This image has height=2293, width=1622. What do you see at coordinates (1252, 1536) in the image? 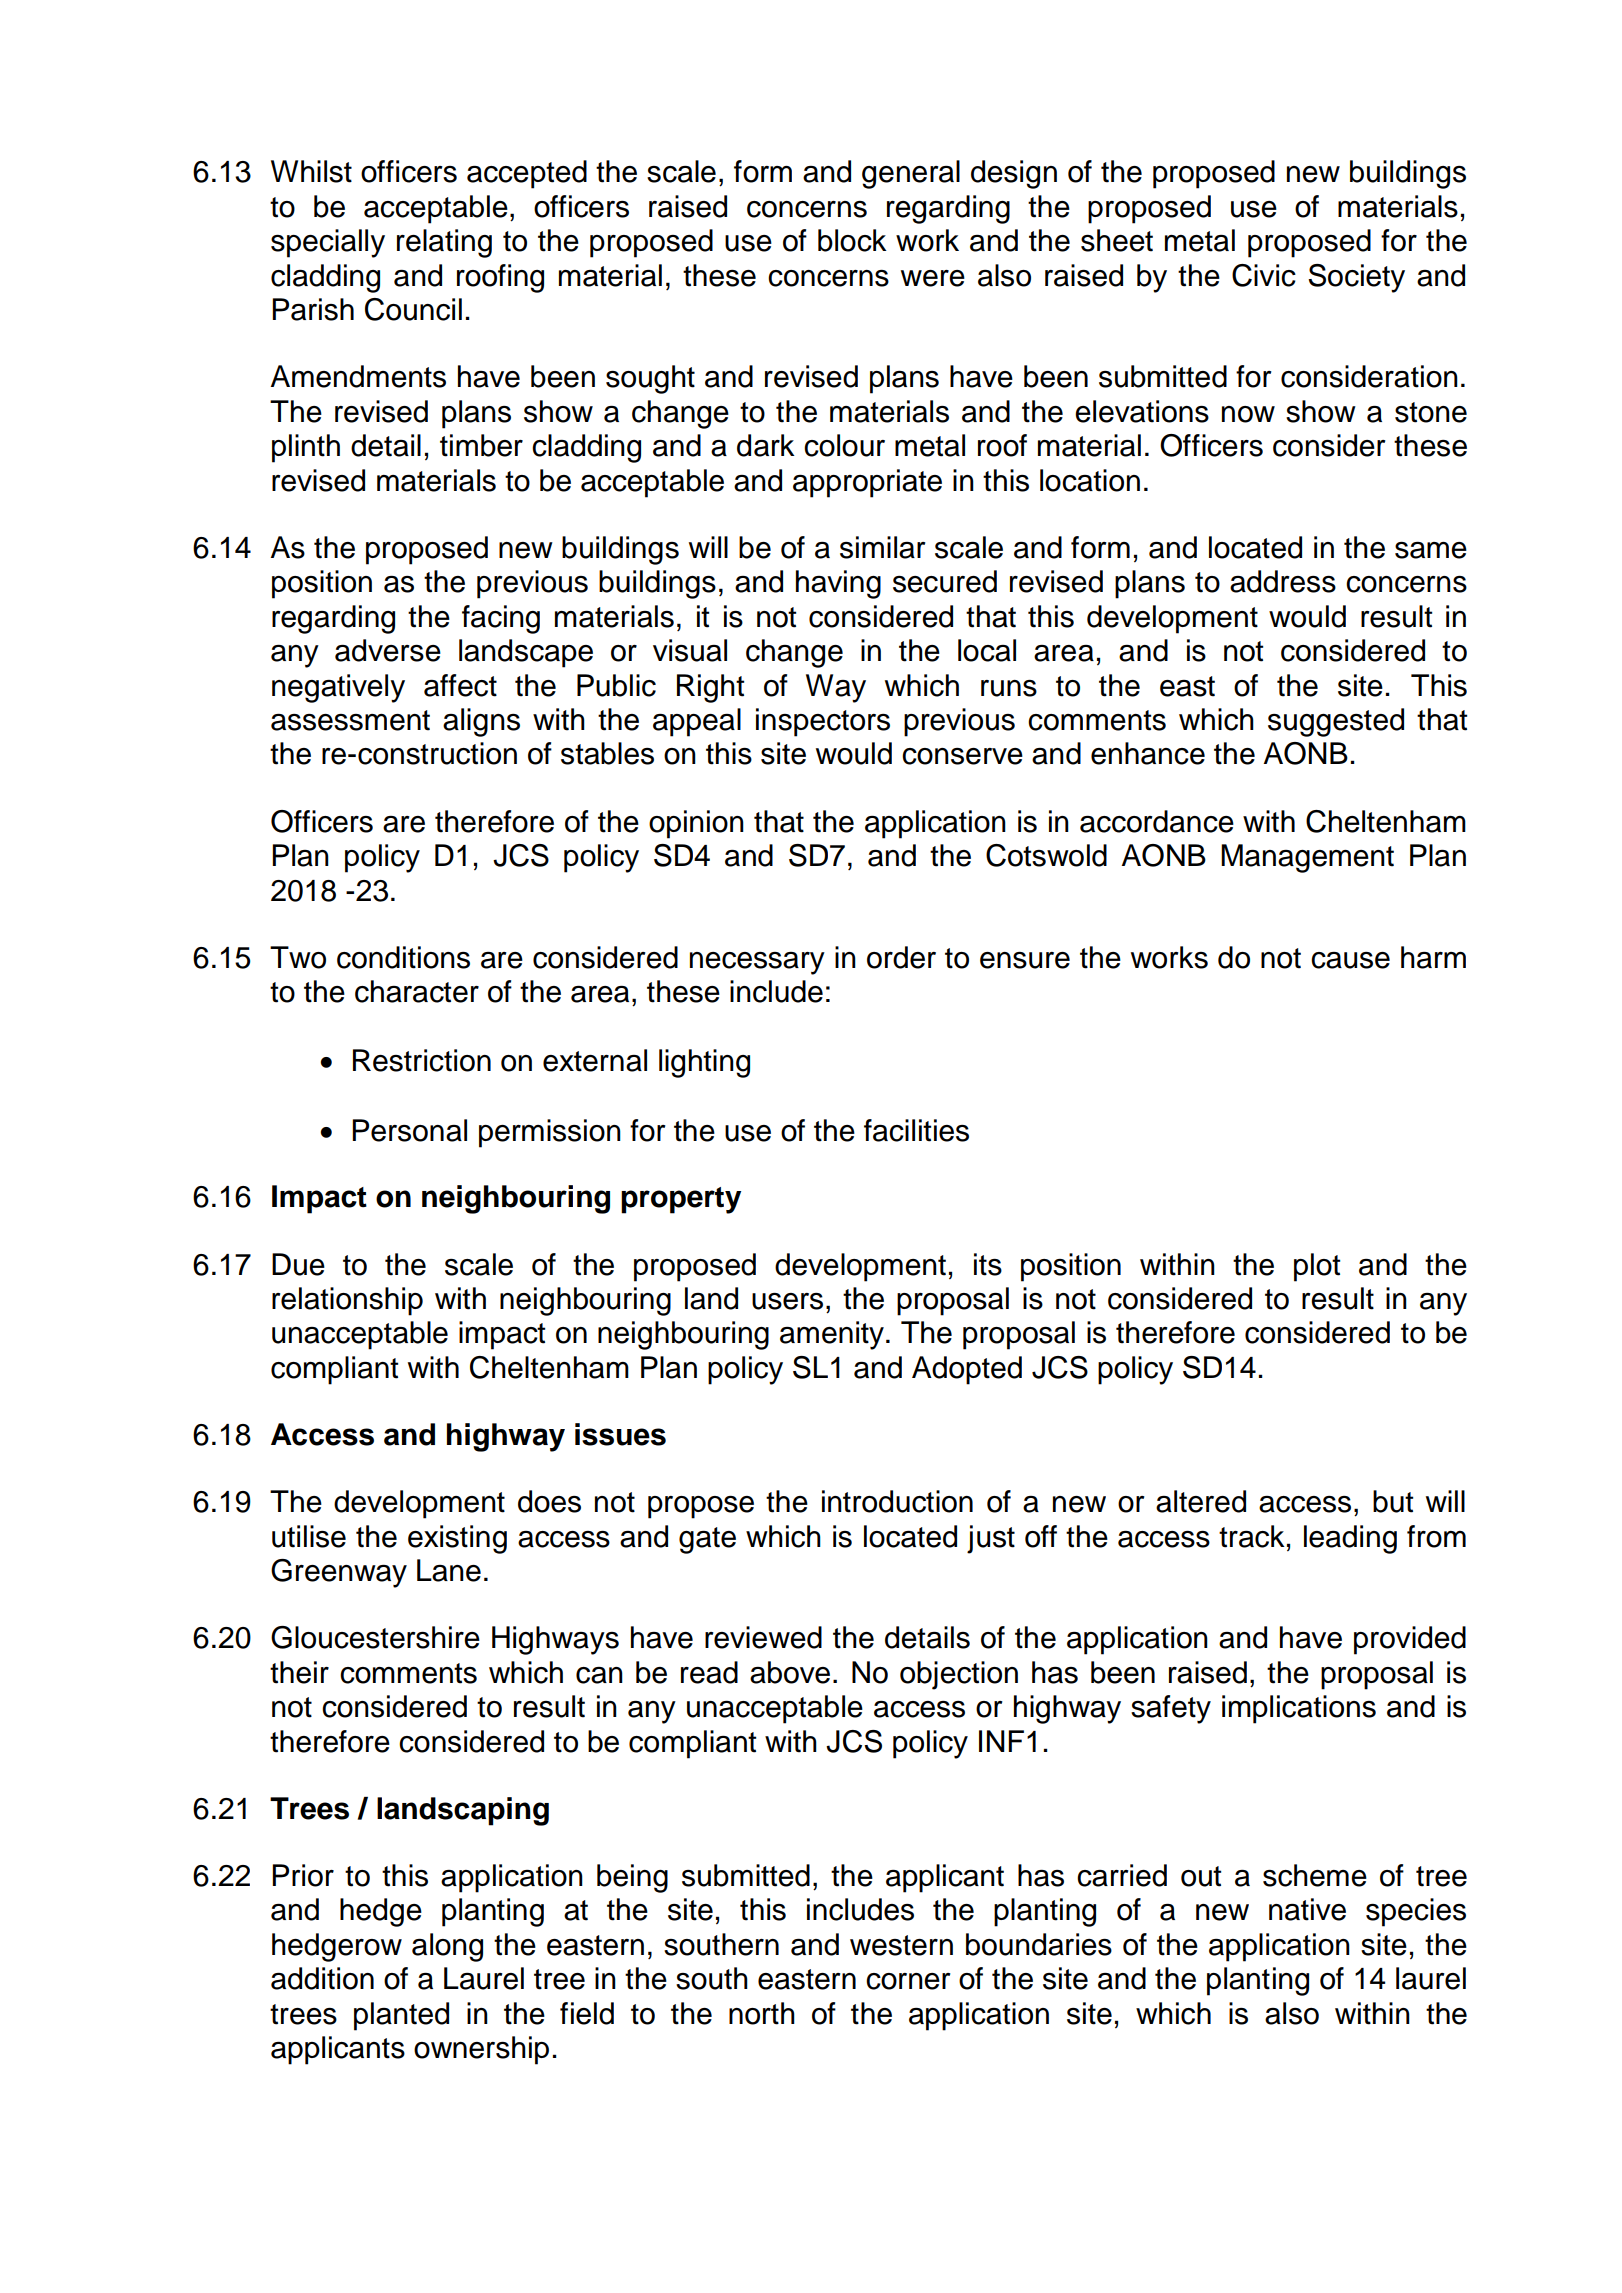
I see `track` at bounding box center [1252, 1536].
